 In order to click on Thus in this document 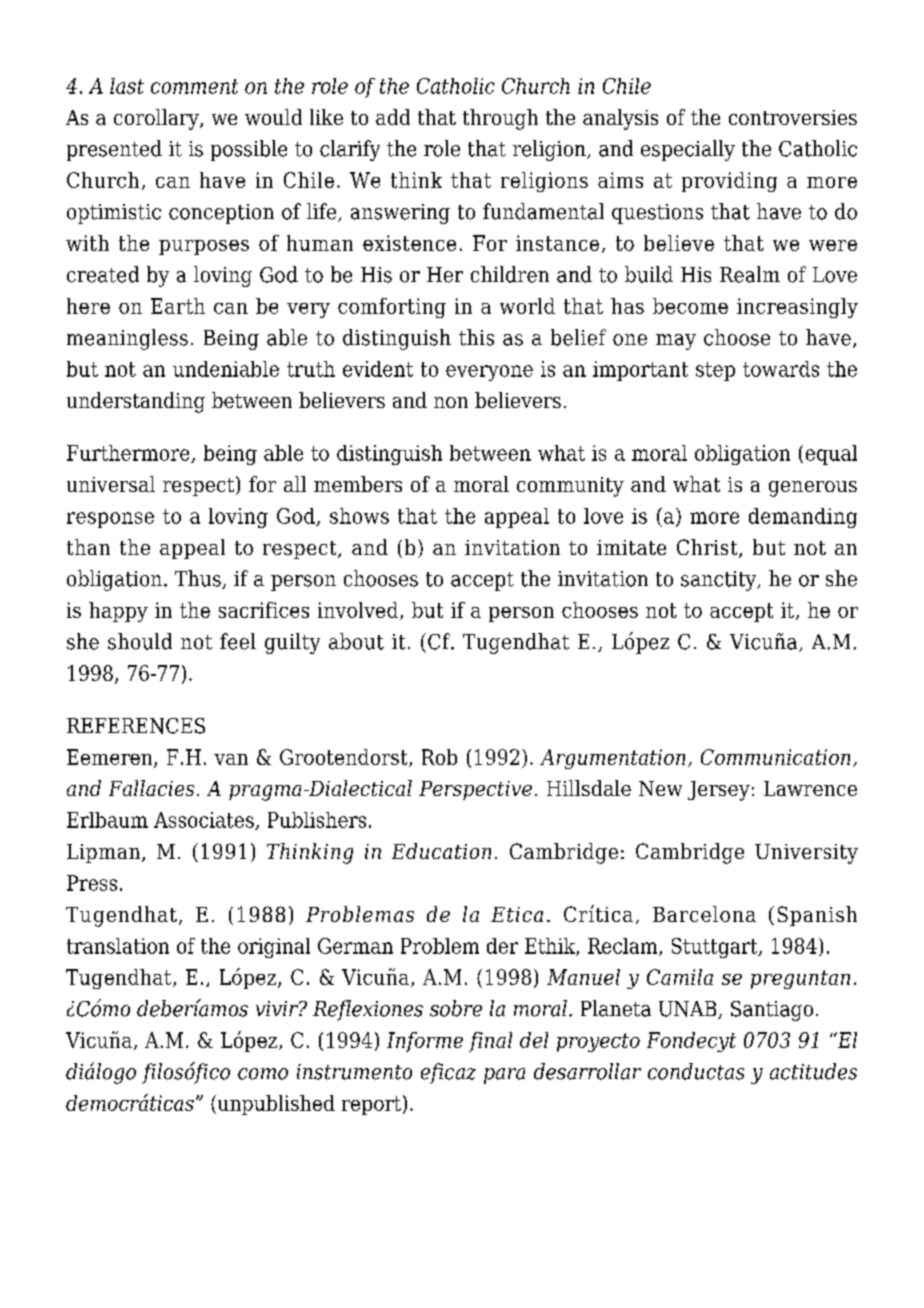, I will do `click(199, 579)`.
